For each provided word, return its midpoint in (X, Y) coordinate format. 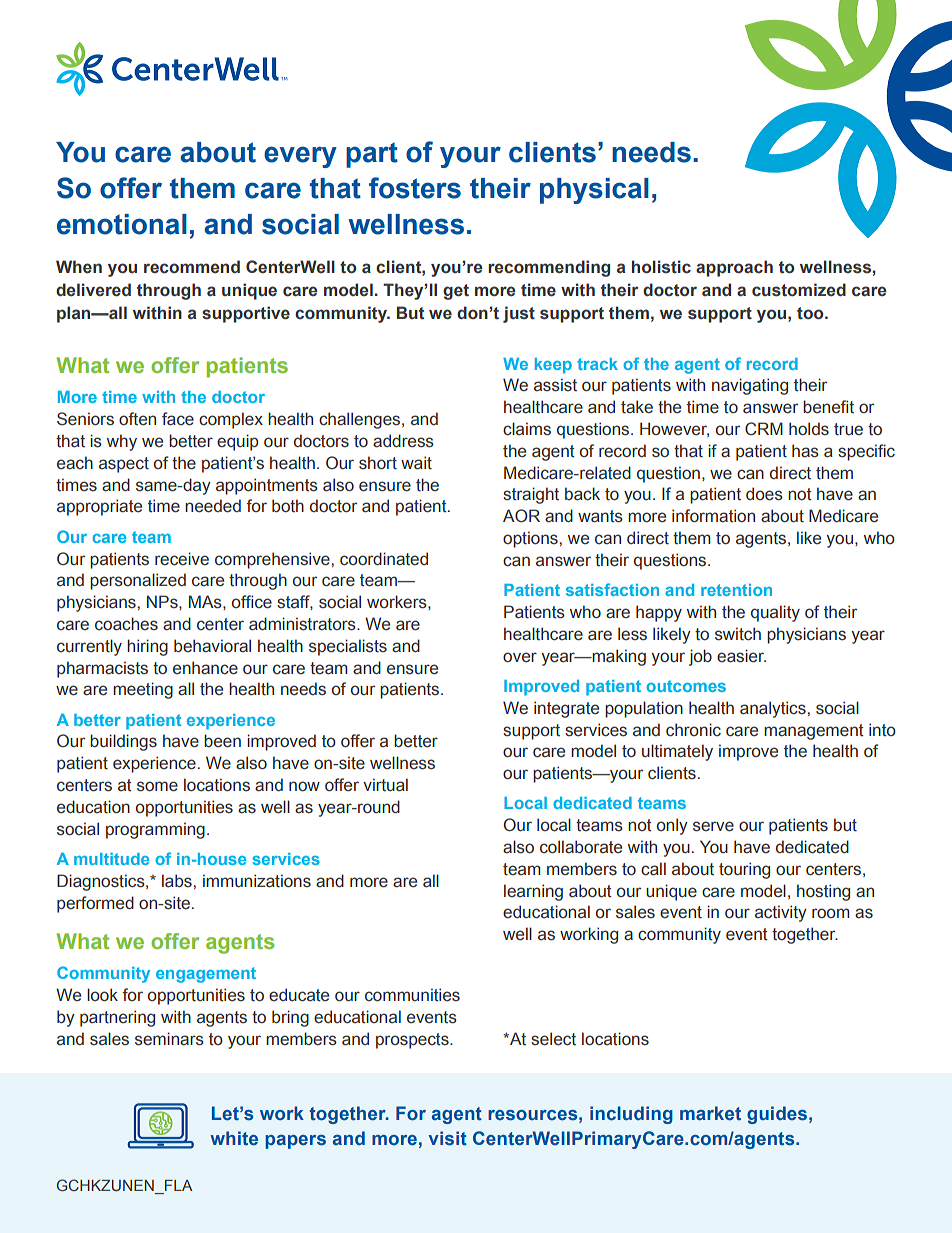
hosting (823, 892)
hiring (147, 647)
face (178, 419)
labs (177, 881)
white (234, 1138)
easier (741, 656)
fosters (415, 188)
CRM (764, 429)
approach (734, 268)
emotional (122, 224)
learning (533, 892)
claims (527, 429)
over (520, 657)
